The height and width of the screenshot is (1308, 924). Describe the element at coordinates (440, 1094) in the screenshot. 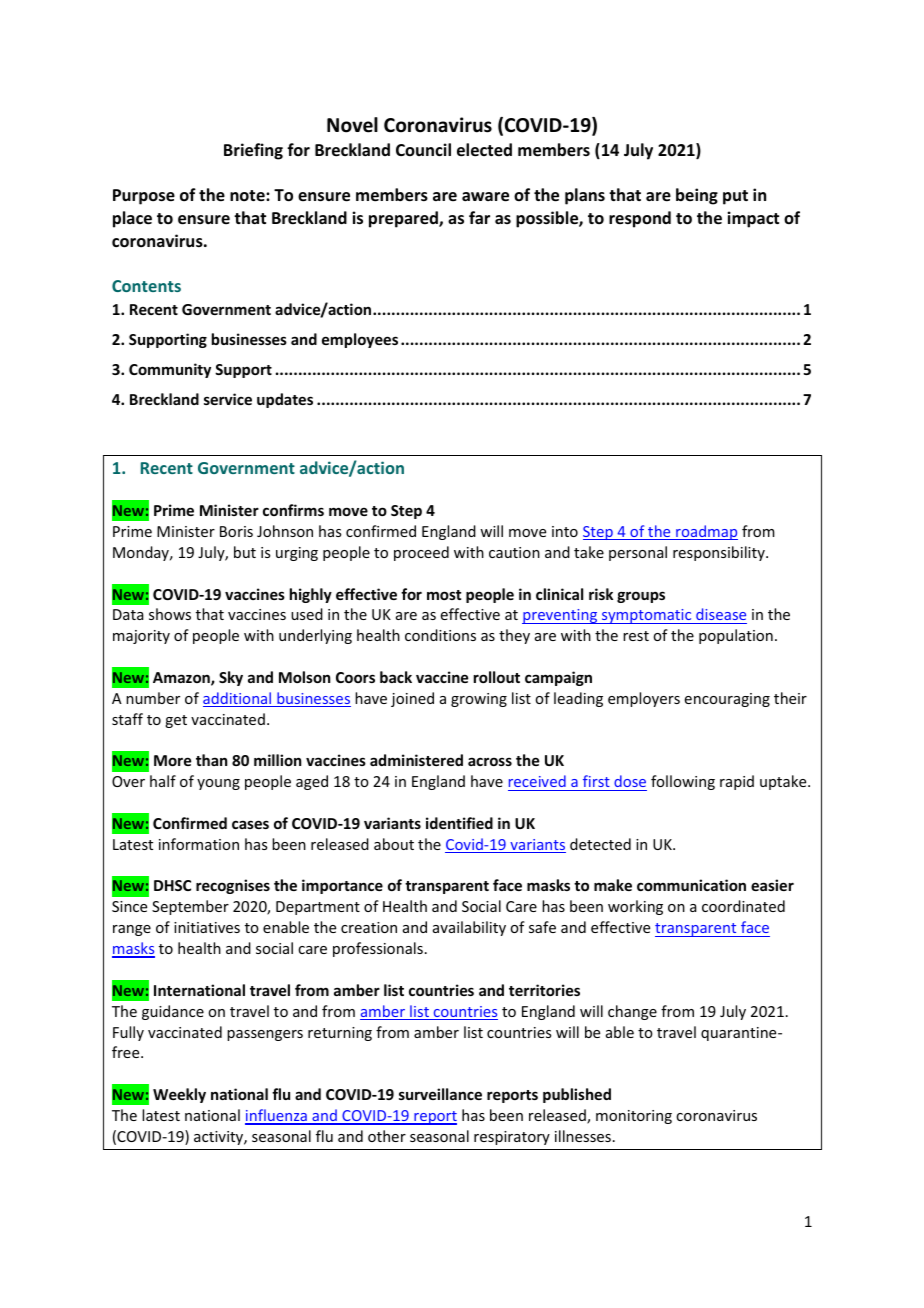

I see `surveillance` at that location.
